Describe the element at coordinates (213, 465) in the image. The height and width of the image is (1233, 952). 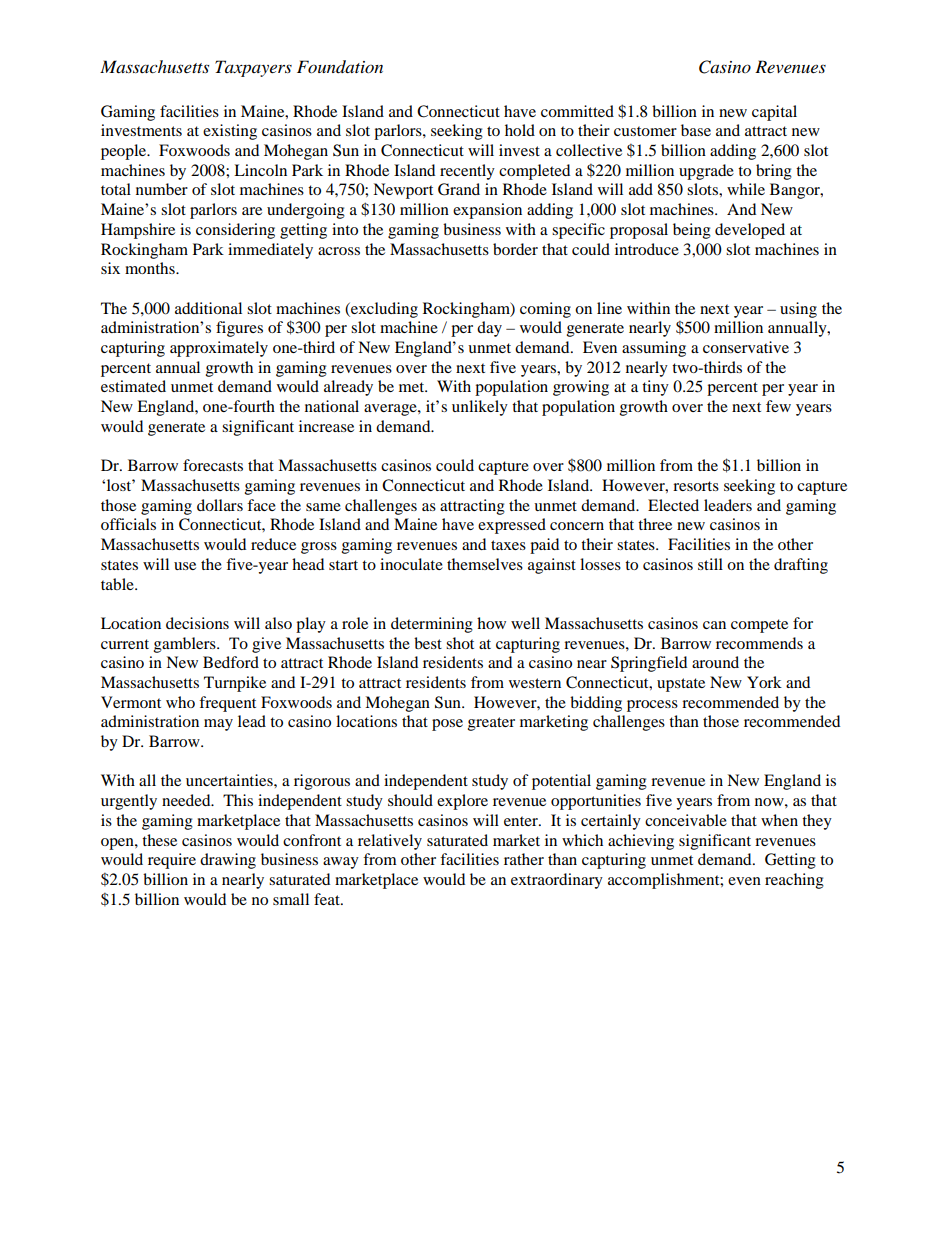
I see `forecasts` at that location.
